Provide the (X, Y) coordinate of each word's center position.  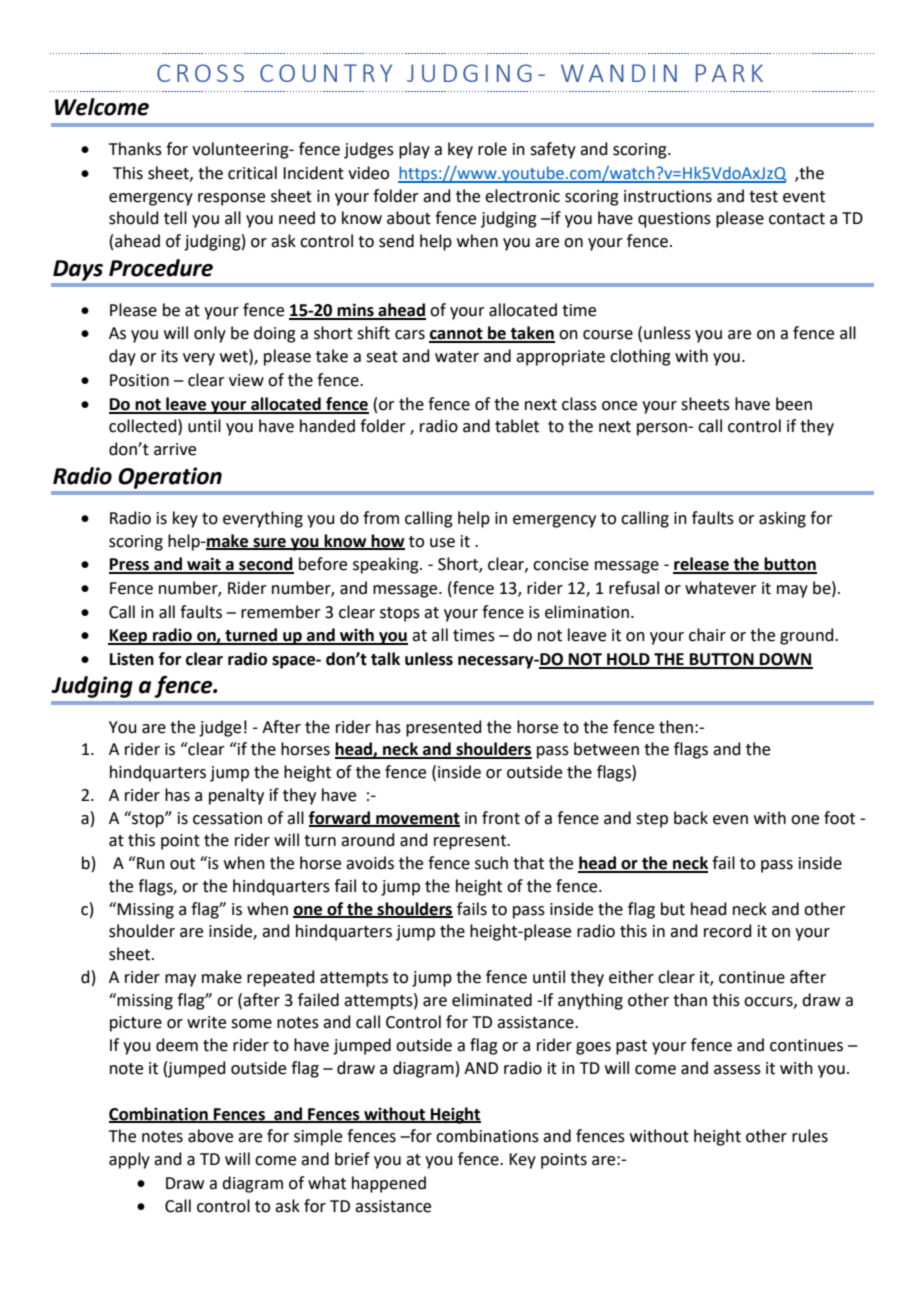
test (763, 197)
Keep (129, 637)
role (492, 149)
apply (129, 1160)
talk (385, 659)
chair (707, 635)
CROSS (200, 73)
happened (389, 1184)
